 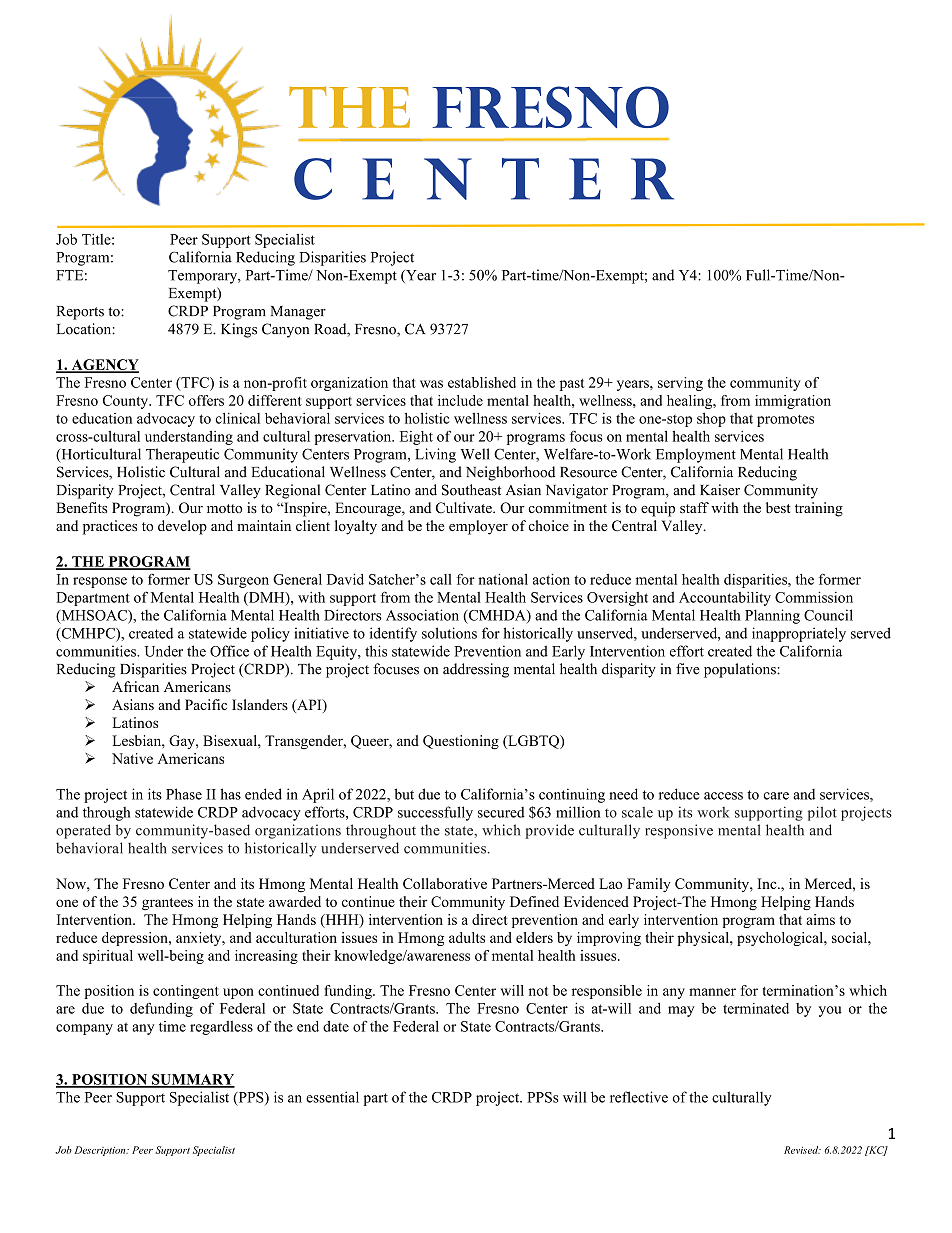 I want to click on response, so click(x=100, y=582).
